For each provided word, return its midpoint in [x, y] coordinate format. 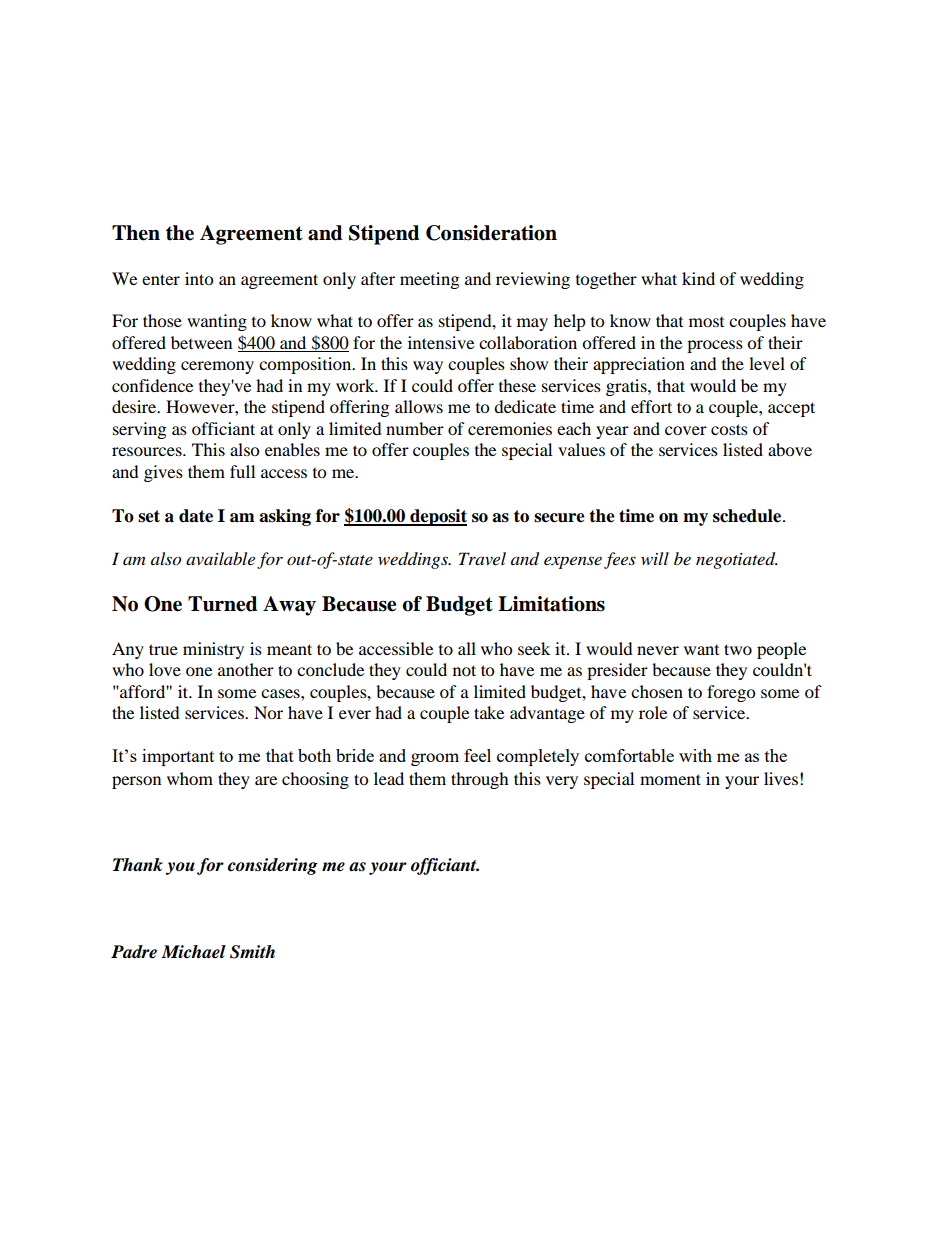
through [480, 780]
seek [534, 648]
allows [419, 406]
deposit [437, 517]
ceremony [217, 367]
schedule [747, 516]
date [196, 516]
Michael [193, 952]
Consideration [491, 233]
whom [190, 778]
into [199, 278]
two [738, 649]
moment [670, 779]
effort [651, 406]
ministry [213, 650]
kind [698, 278]
